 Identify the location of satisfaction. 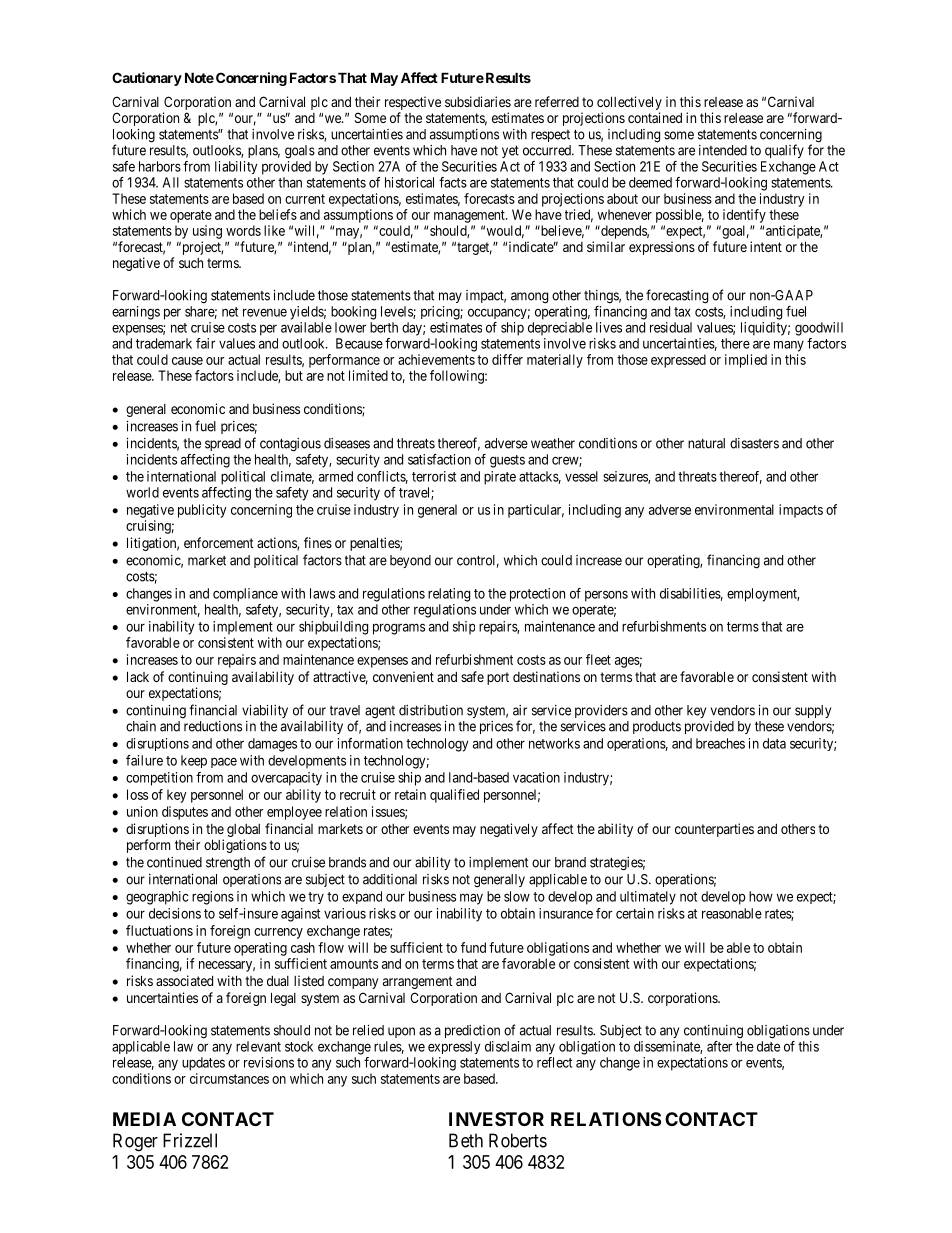
(439, 459).
